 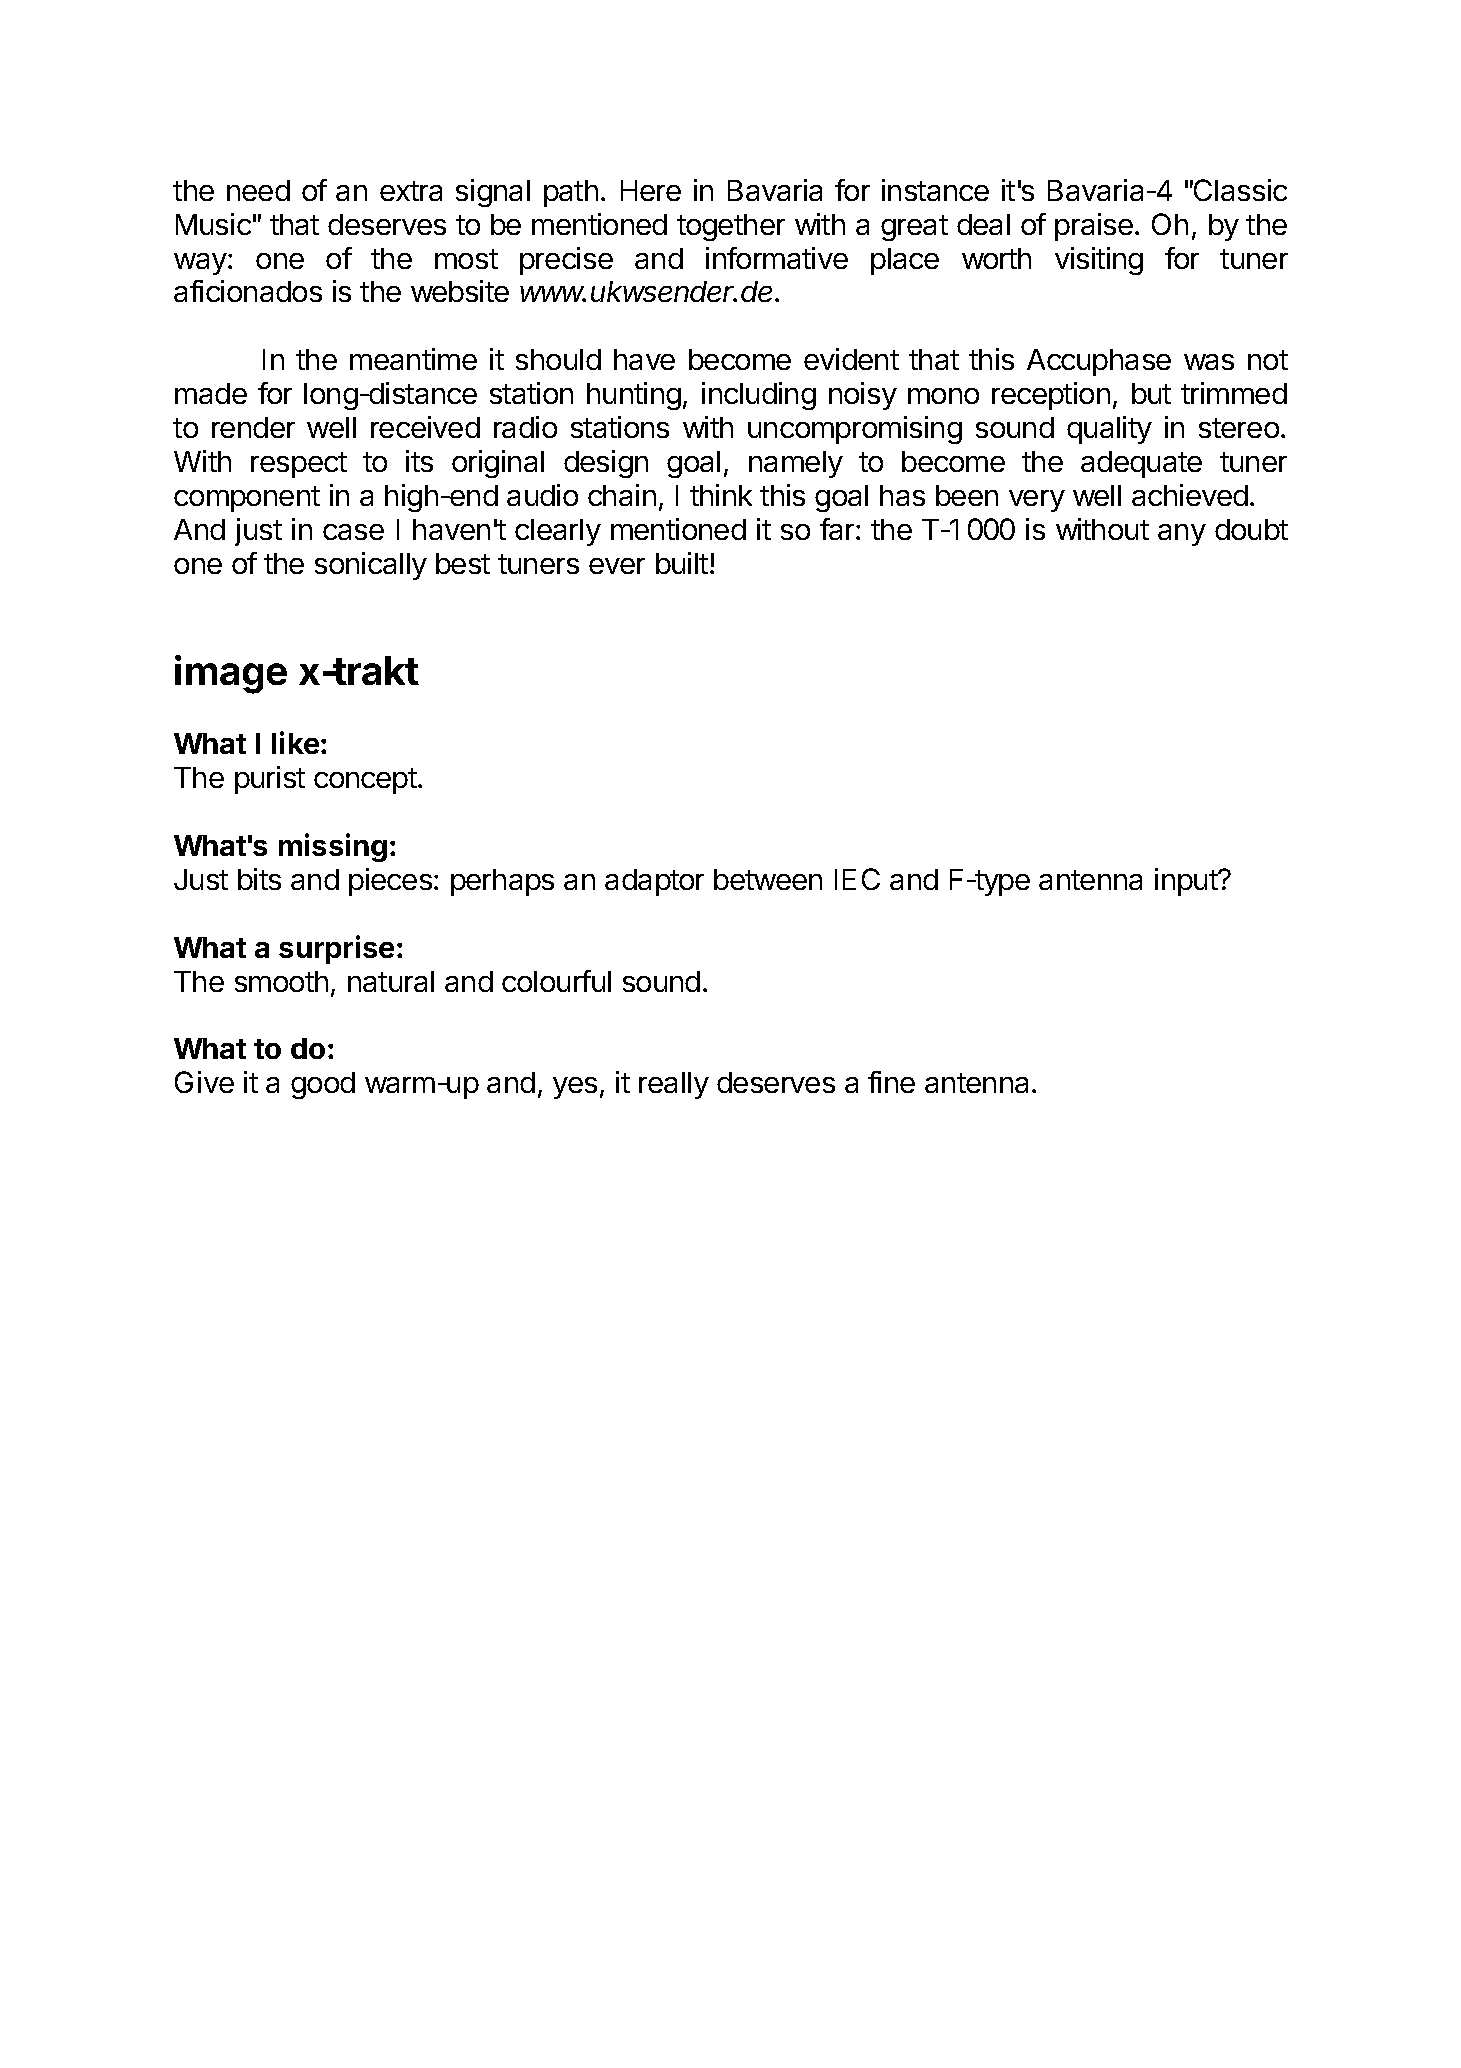 I want to click on really, so click(x=674, y=1085).
